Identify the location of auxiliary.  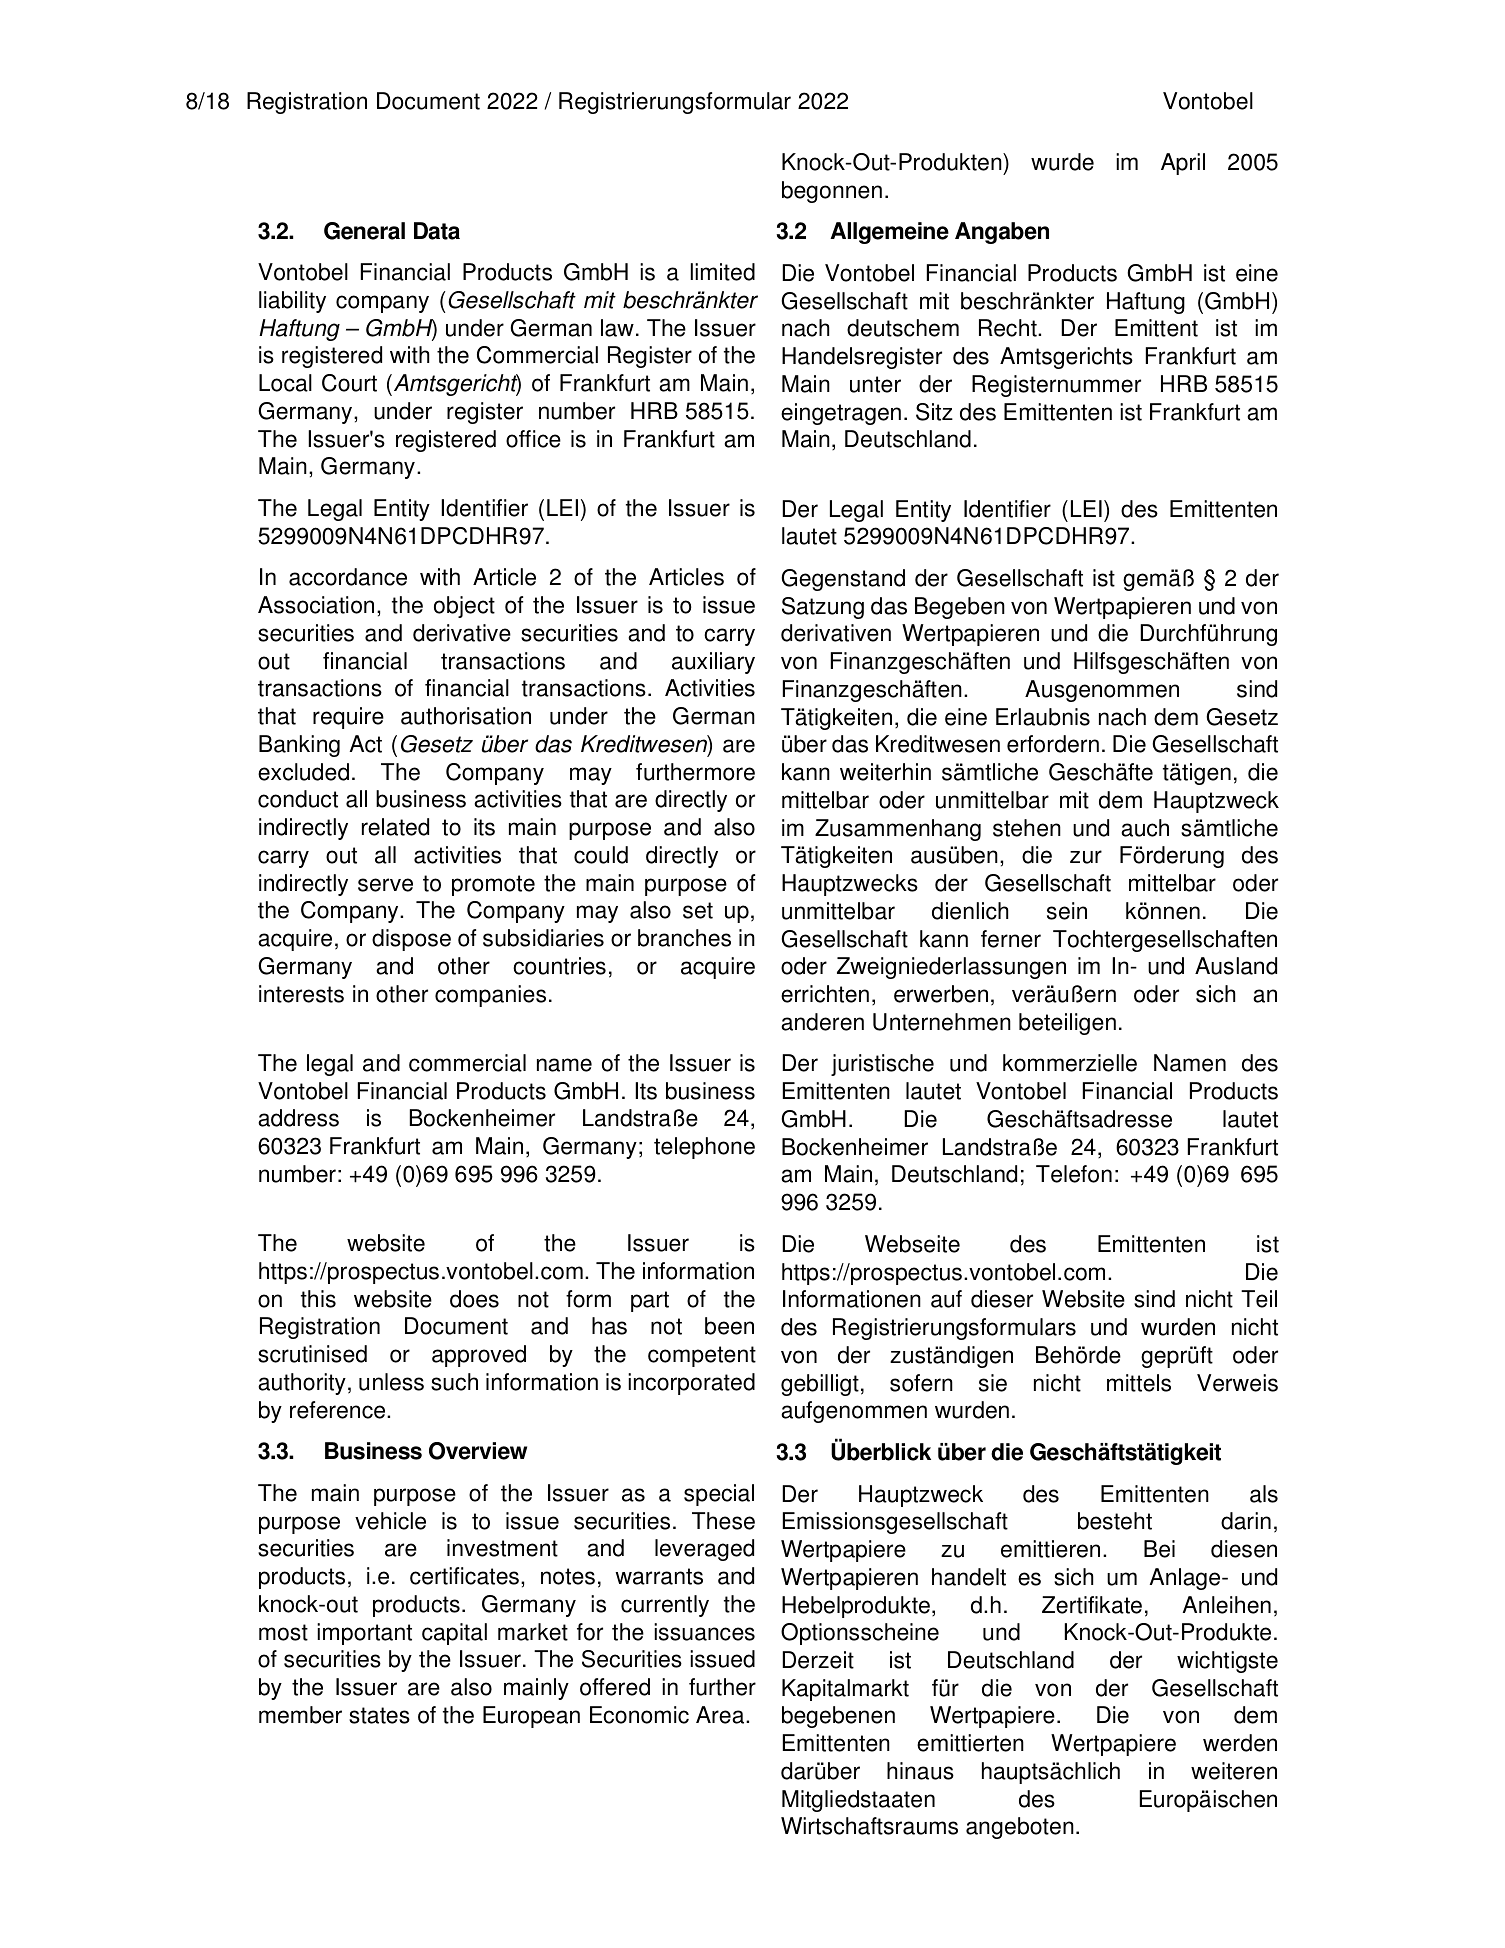
(713, 663).
